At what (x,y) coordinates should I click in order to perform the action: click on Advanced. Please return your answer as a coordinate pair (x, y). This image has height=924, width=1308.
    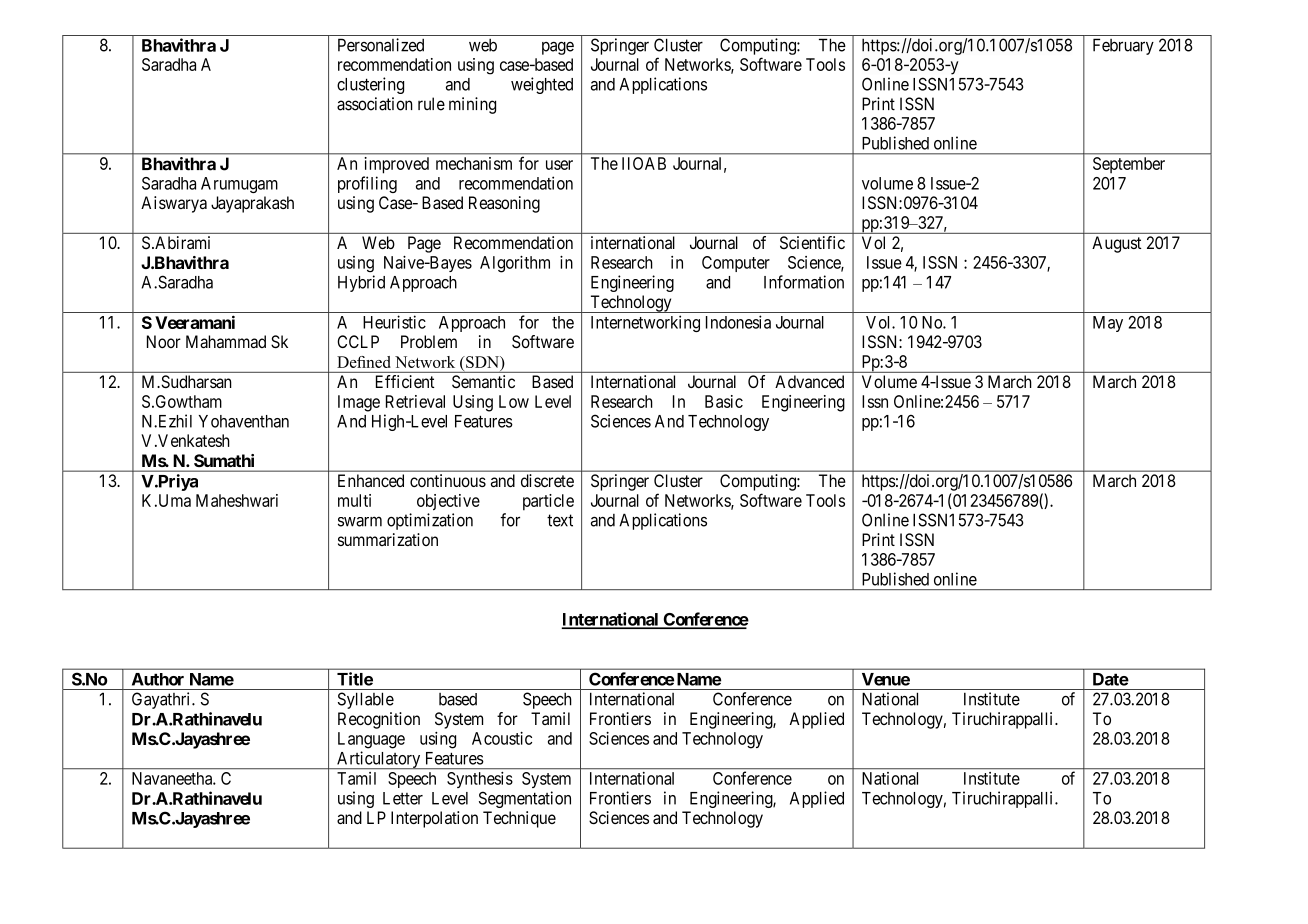
    Looking at the image, I should click on (809, 381).
